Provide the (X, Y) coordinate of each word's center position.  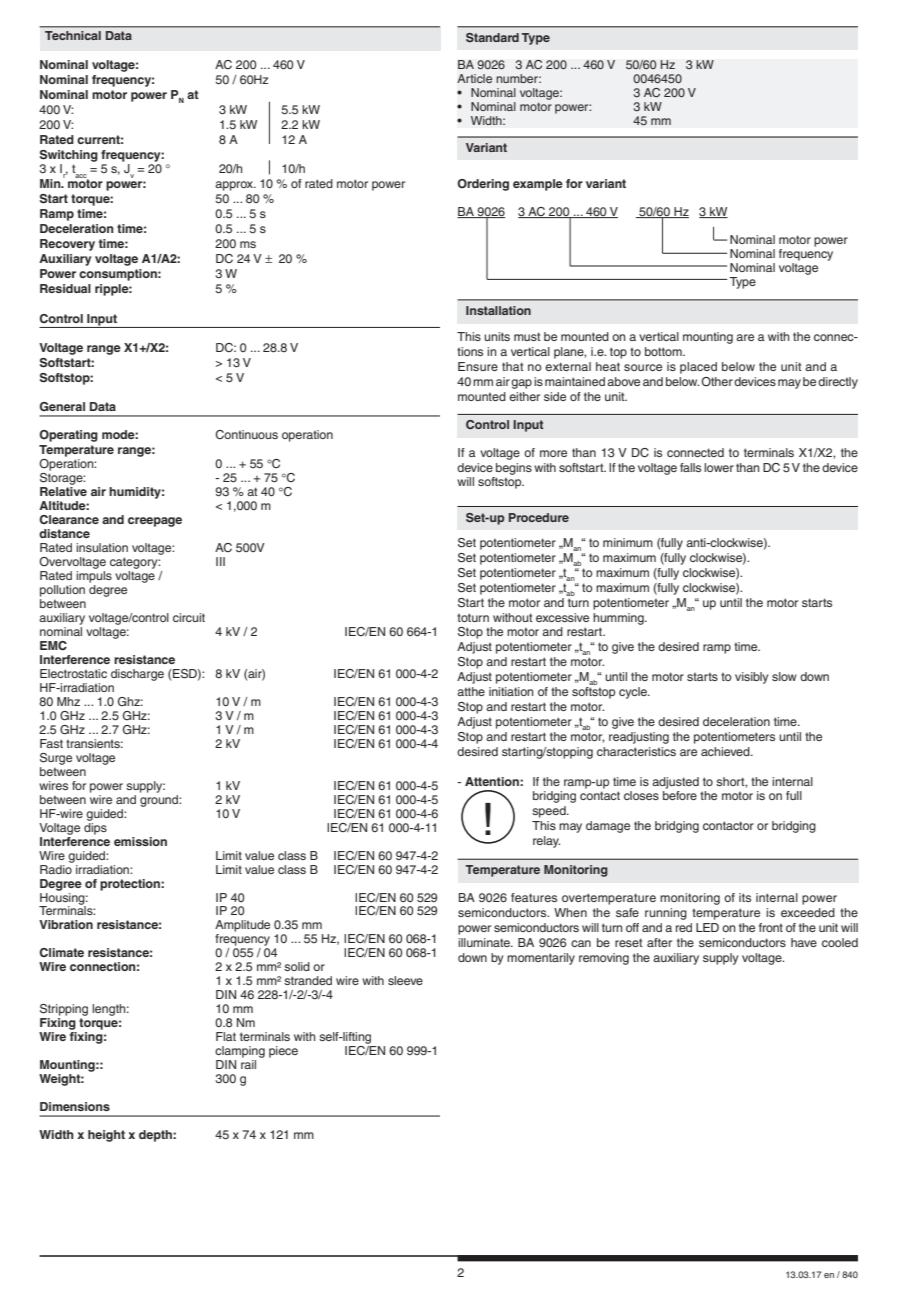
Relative (63, 491)
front (771, 927)
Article (474, 78)
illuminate (485, 942)
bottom (664, 351)
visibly (751, 678)
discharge (137, 675)
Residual (65, 288)
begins (514, 469)
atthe (471, 691)
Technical (73, 35)
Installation (498, 310)
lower (719, 467)
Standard (492, 37)
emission (140, 841)
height (106, 1136)
